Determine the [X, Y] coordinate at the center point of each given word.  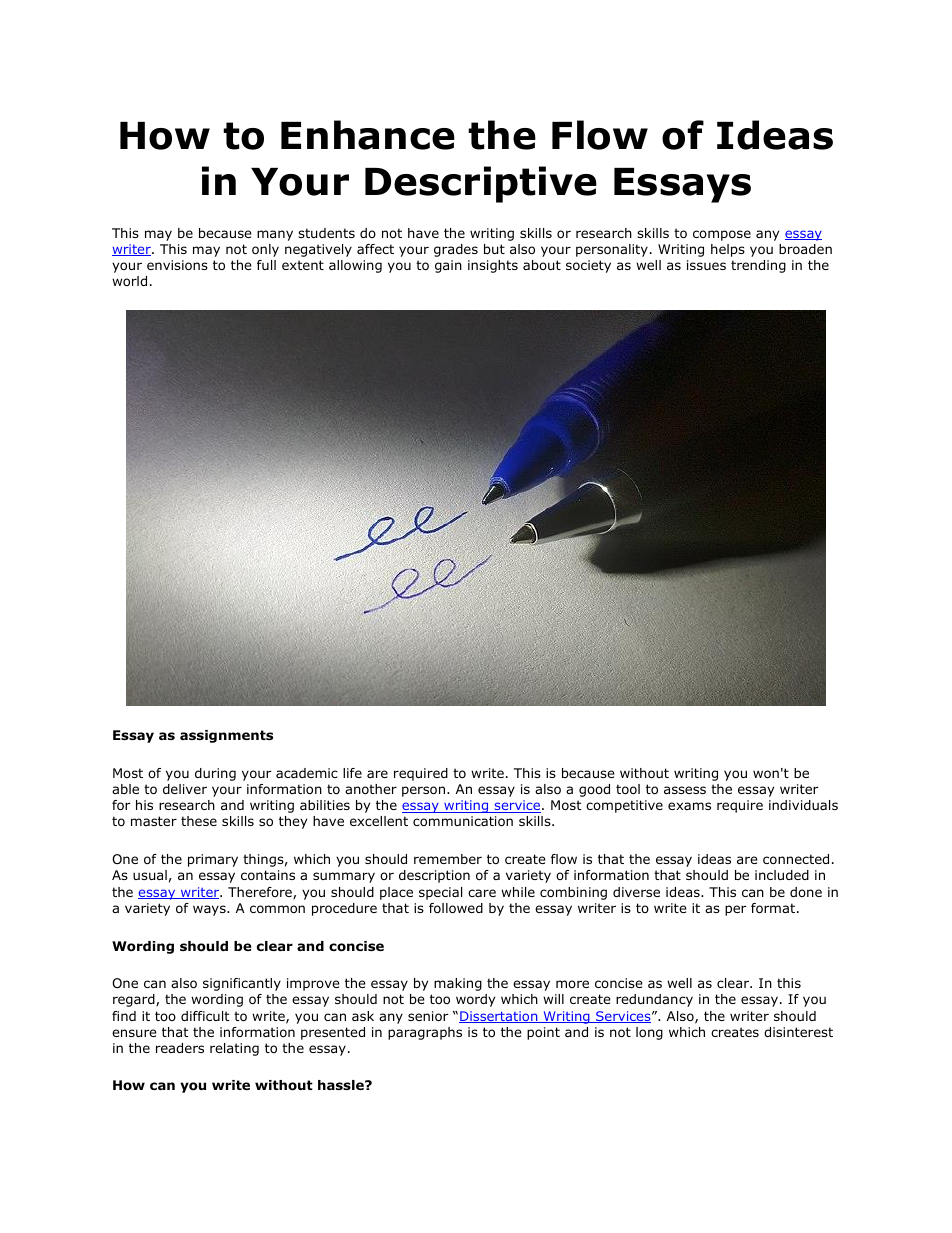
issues [706, 265]
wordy [475, 1000]
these [199, 821]
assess [685, 790]
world [129, 281]
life [352, 773]
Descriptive [481, 184]
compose [722, 235]
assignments [226, 736]
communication [463, 821]
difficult [205, 1016]
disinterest [798, 1032]
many [275, 235]
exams [689, 806]
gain [448, 266]
